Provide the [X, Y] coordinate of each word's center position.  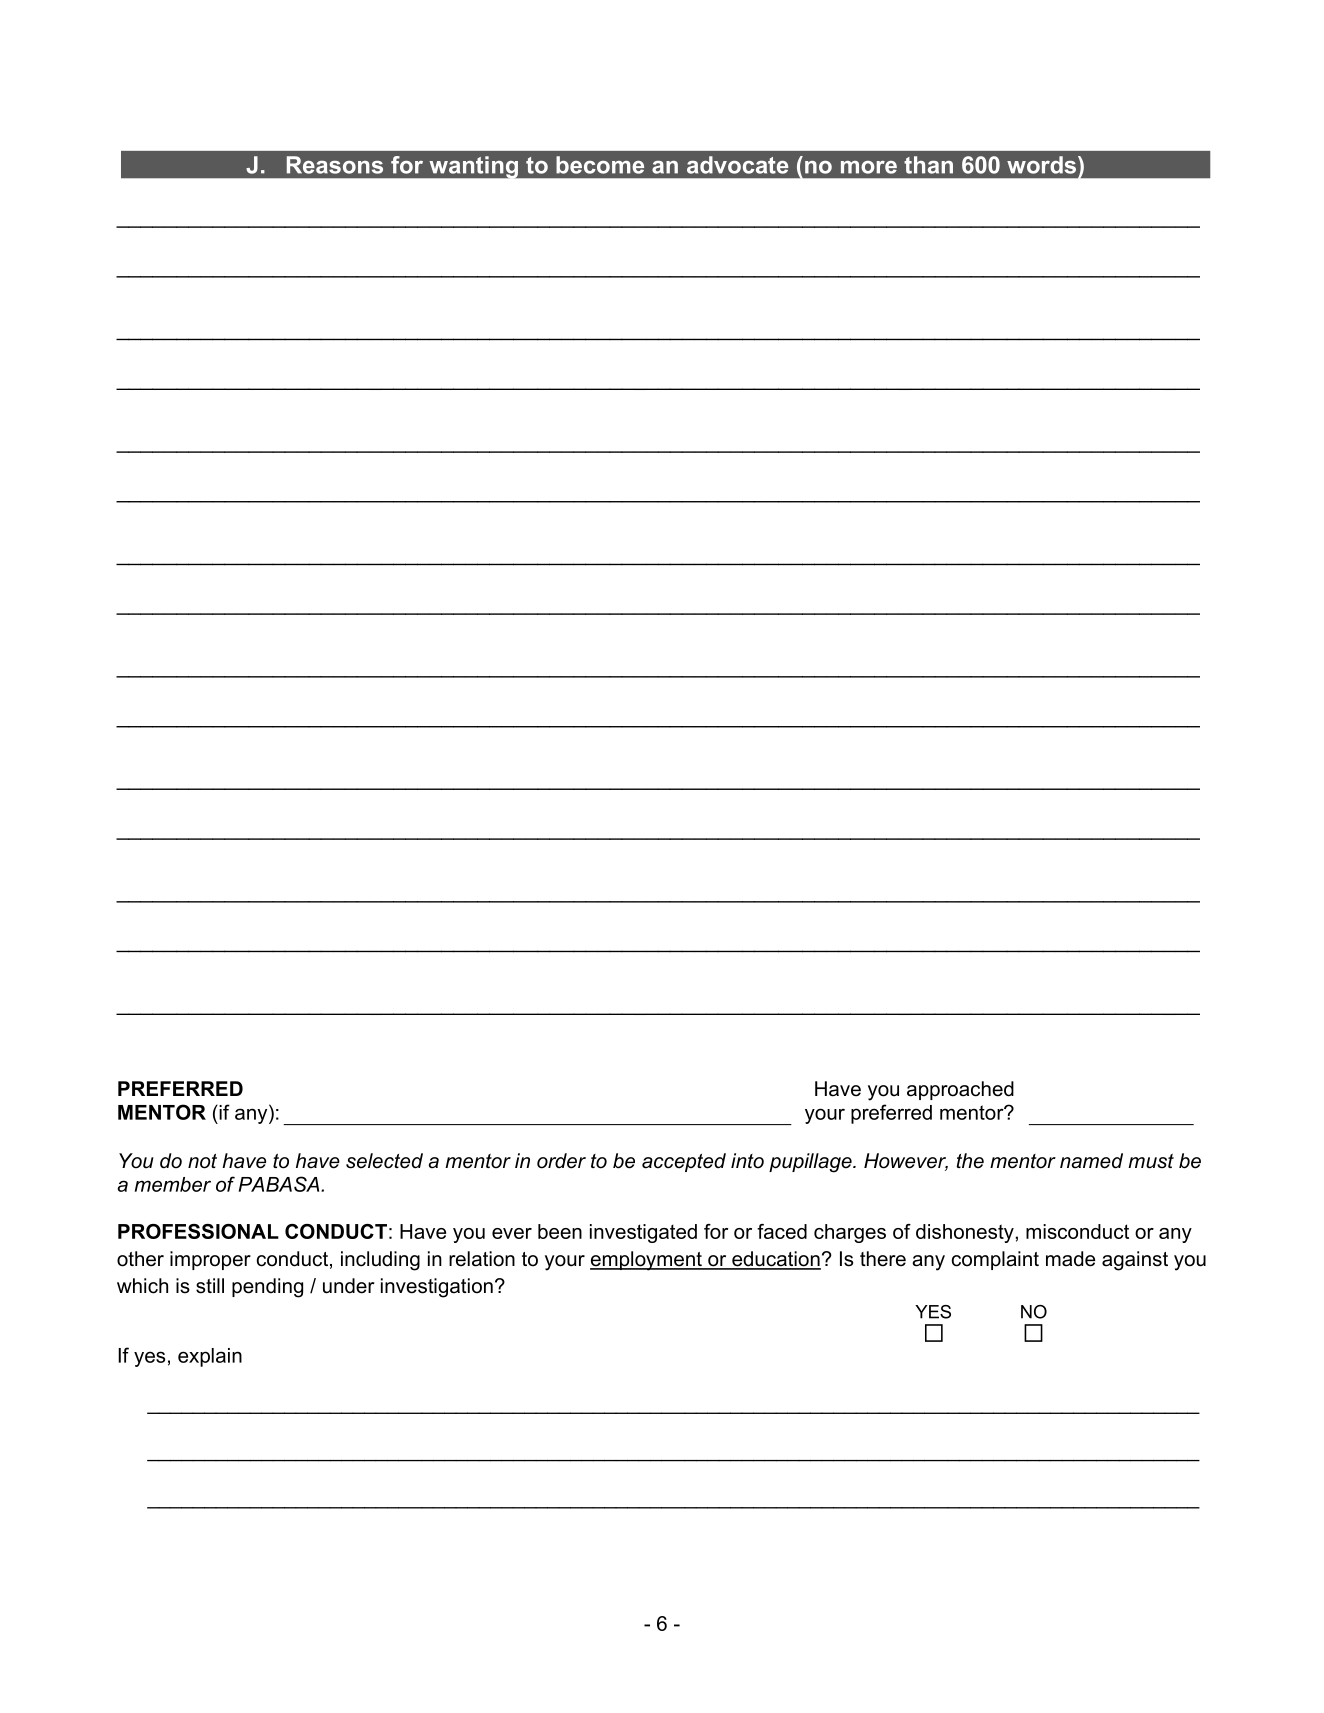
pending [267, 1288]
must [1151, 1161]
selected [384, 1161]
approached [960, 1090]
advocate [738, 165]
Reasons [335, 165]
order [561, 1161]
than [928, 165]
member [173, 1184]
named [1091, 1161]
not [202, 1161]
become [600, 165]
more [869, 167]
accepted [684, 1162]
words [1041, 165]
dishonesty [965, 1233]
